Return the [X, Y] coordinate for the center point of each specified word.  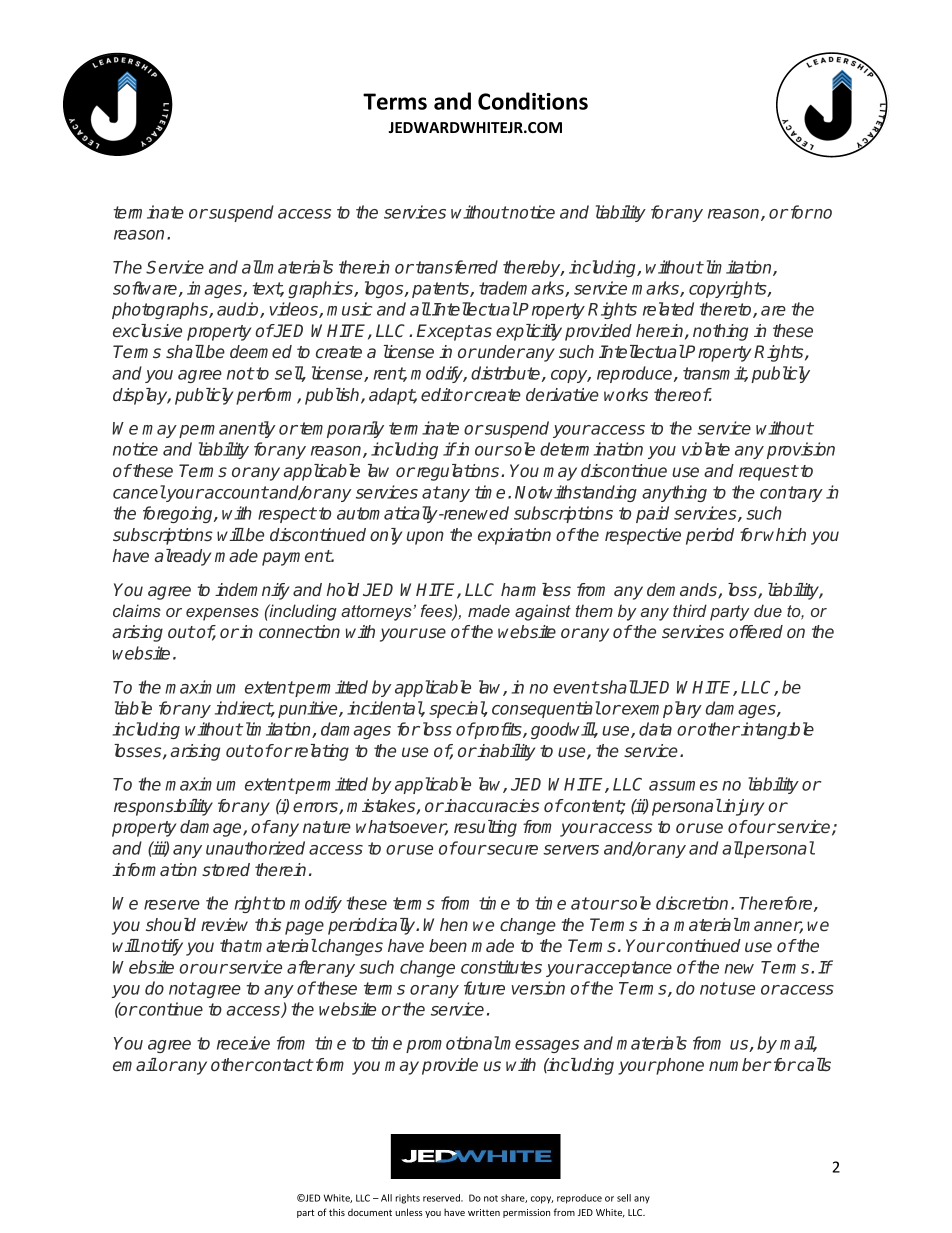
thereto [727, 310]
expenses [222, 614]
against [543, 612]
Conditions [533, 101]
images [215, 289]
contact [283, 1065]
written [484, 1212]
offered [756, 631]
